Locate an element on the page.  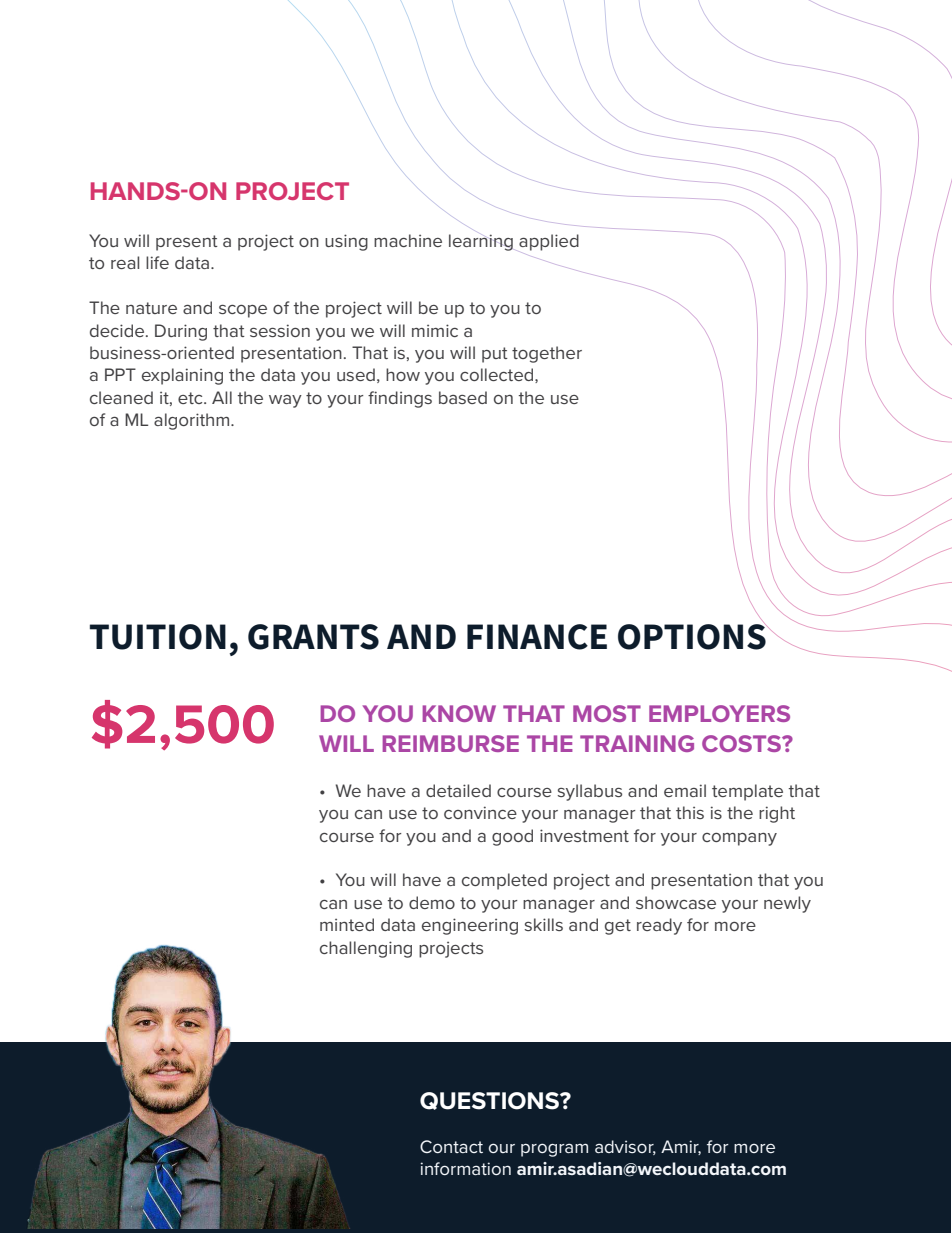
learning is located at coordinates (481, 242).
